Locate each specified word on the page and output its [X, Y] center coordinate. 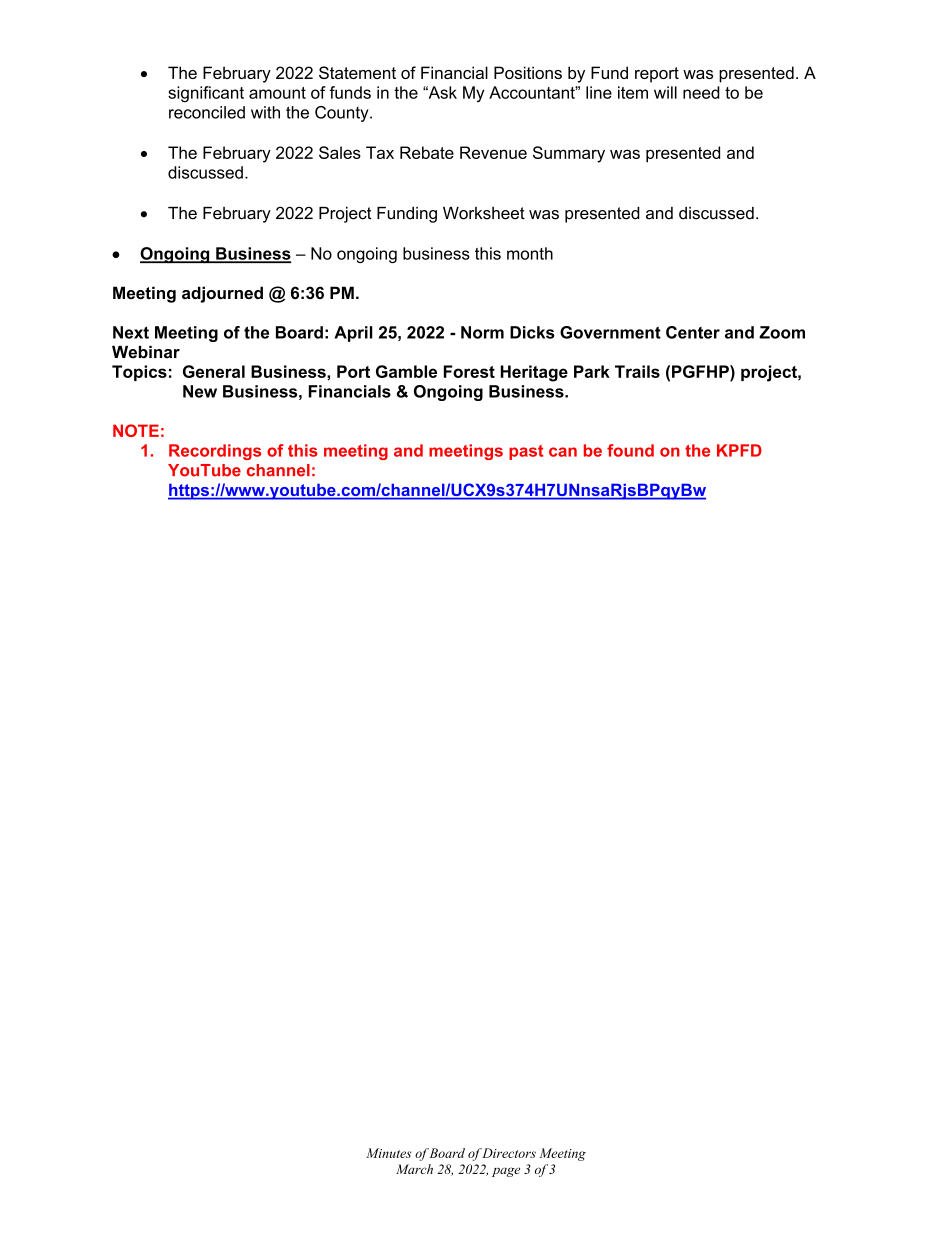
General [214, 371]
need [701, 92]
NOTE [136, 430]
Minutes [388, 1153]
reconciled [207, 112]
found [630, 450]
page [506, 1172]
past [526, 452]
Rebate [427, 152]
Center [693, 332]
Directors [508, 1153]
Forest [469, 371]
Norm [482, 332]
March [414, 1169]
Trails [637, 371]
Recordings [215, 452]
